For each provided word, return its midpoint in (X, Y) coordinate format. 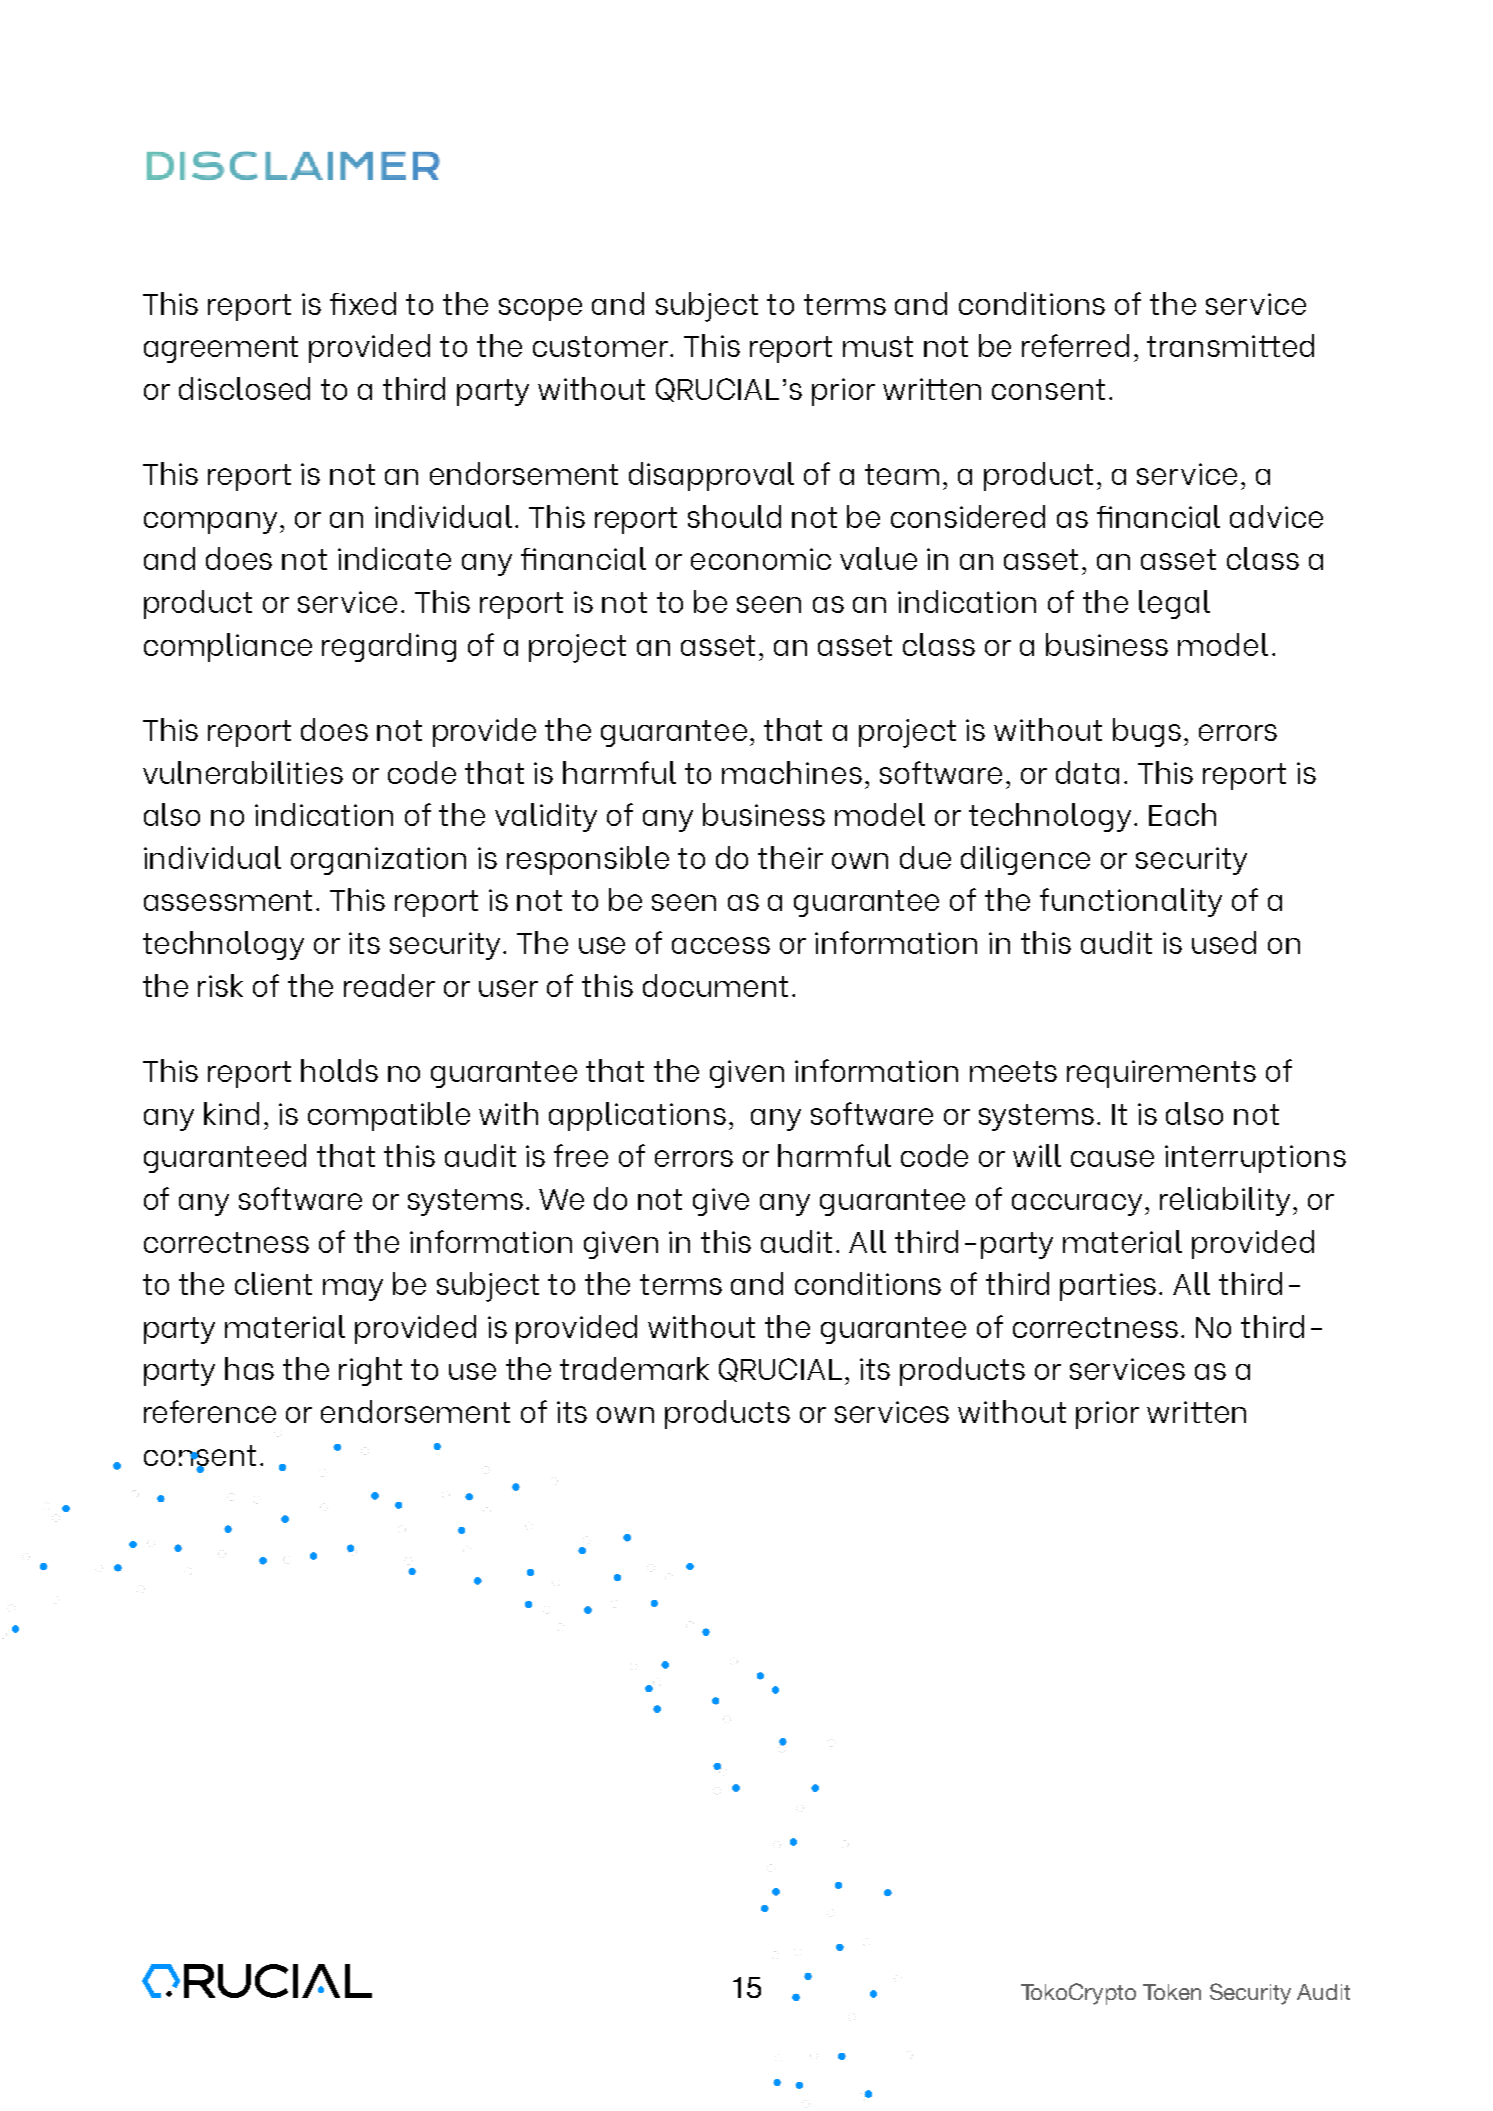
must (878, 346)
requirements (1161, 1074)
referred (1075, 345)
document (715, 985)
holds (339, 1070)
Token (1172, 1992)
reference (210, 1411)
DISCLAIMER (293, 166)
